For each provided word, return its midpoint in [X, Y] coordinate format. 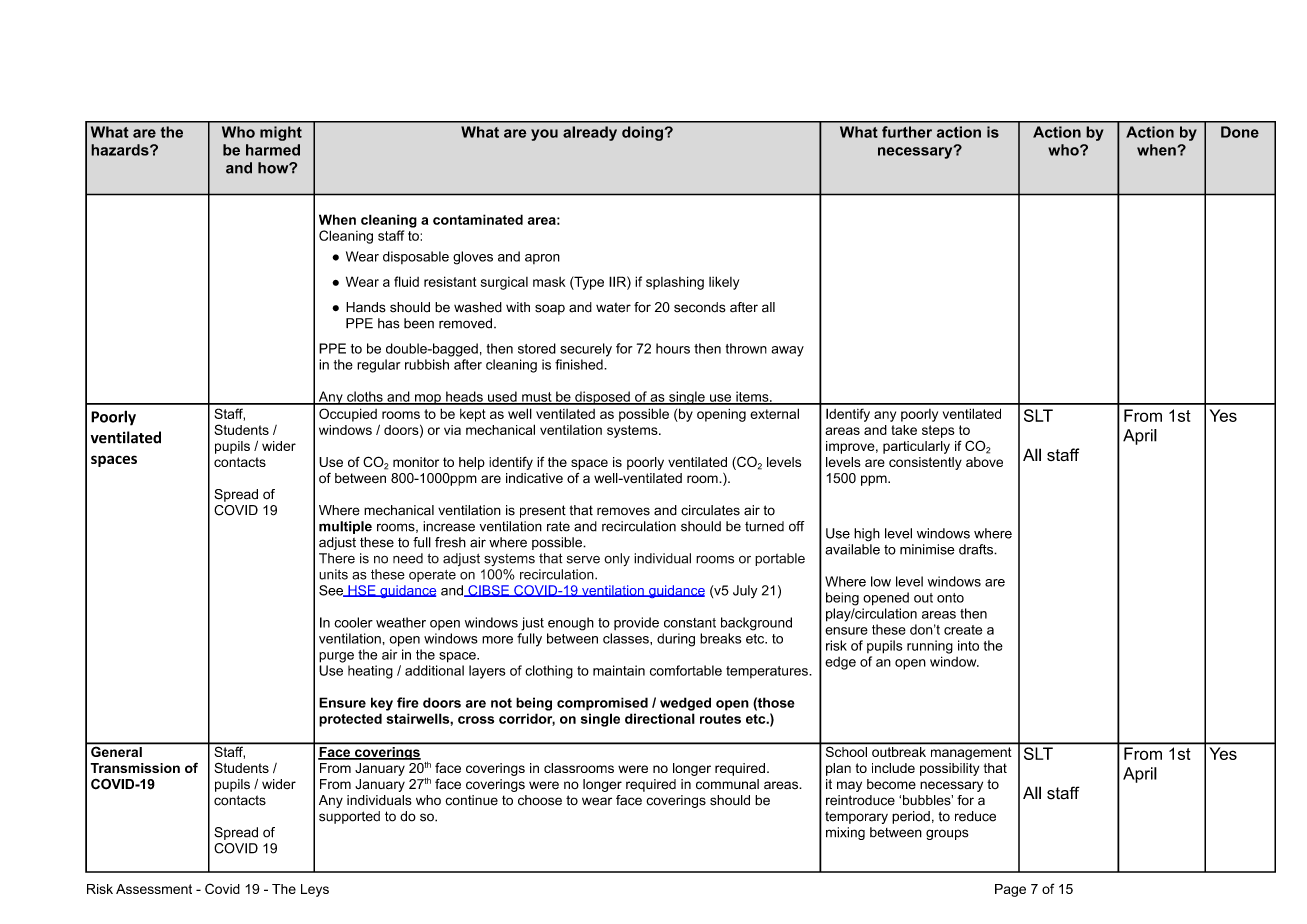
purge [336, 657]
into [968, 645]
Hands [366, 307]
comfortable [686, 670]
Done [1240, 132]
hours [673, 348]
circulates [710, 510]
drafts [977, 549]
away [787, 351]
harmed [273, 150]
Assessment [154, 889]
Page [1010, 890]
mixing [845, 833]
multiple [345, 527]
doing [642, 133]
